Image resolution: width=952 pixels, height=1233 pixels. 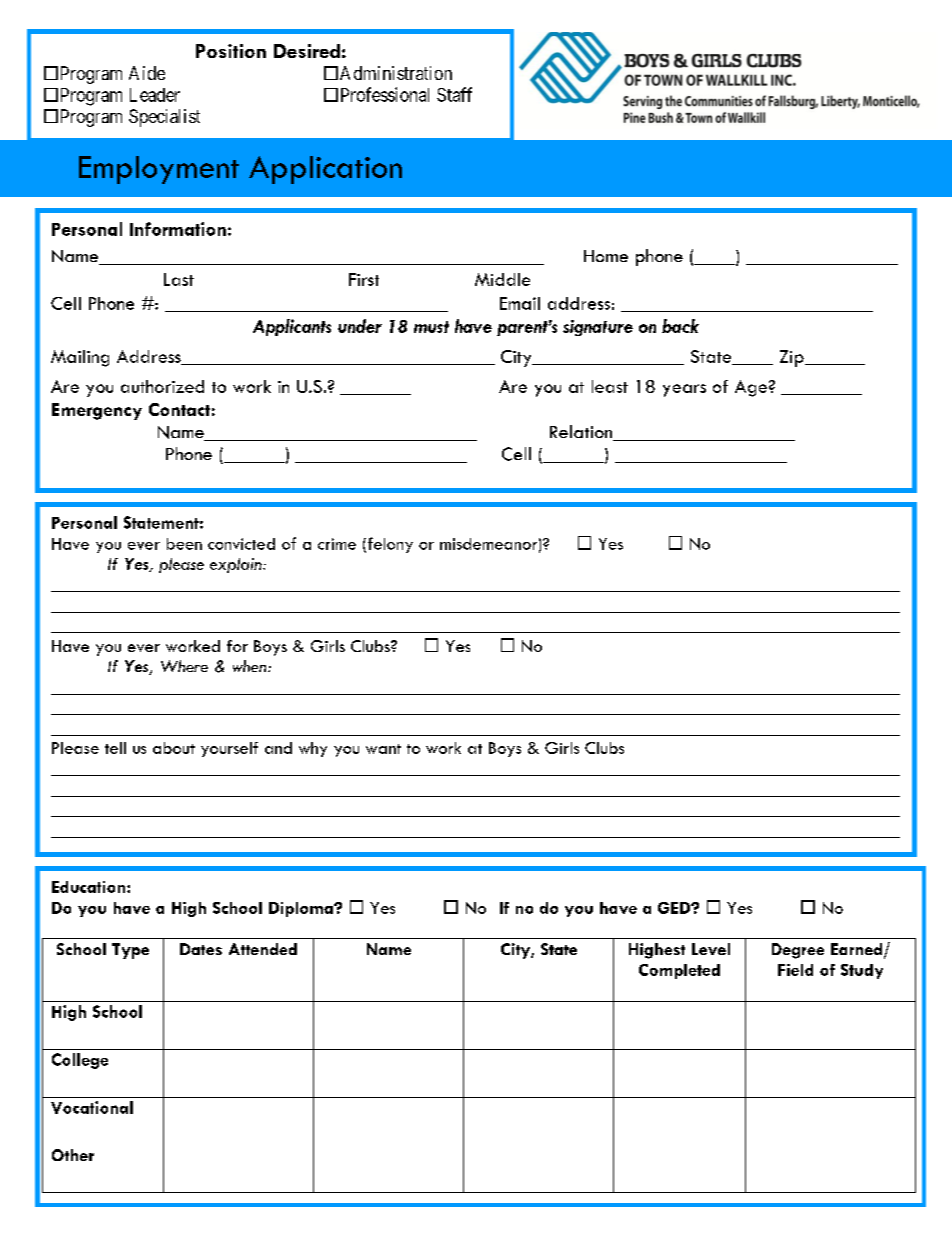 I want to click on Vocational, so click(x=92, y=1107).
